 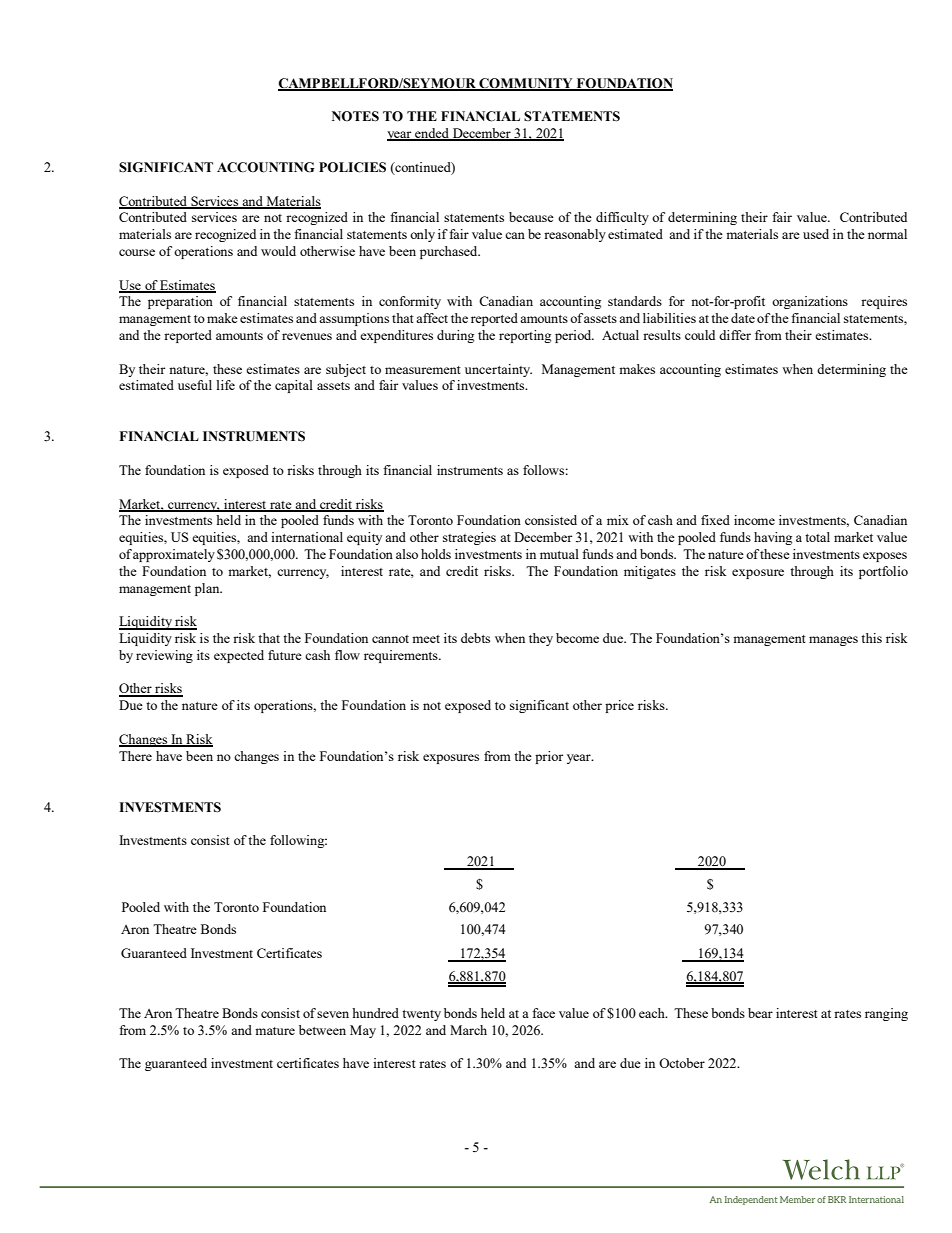 I want to click on mutual, so click(x=559, y=554).
